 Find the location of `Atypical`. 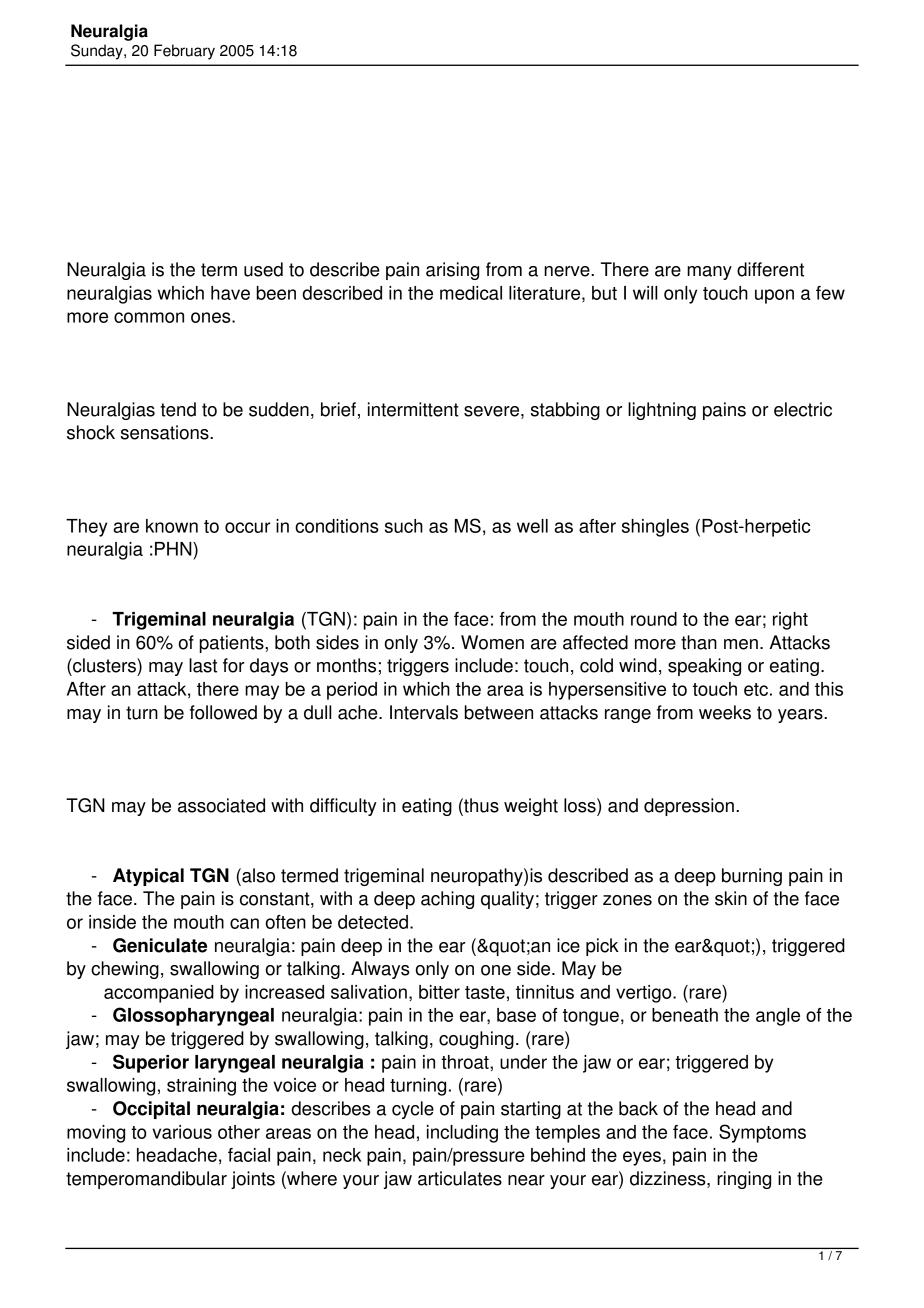

Atypical is located at coordinates (148, 877).
